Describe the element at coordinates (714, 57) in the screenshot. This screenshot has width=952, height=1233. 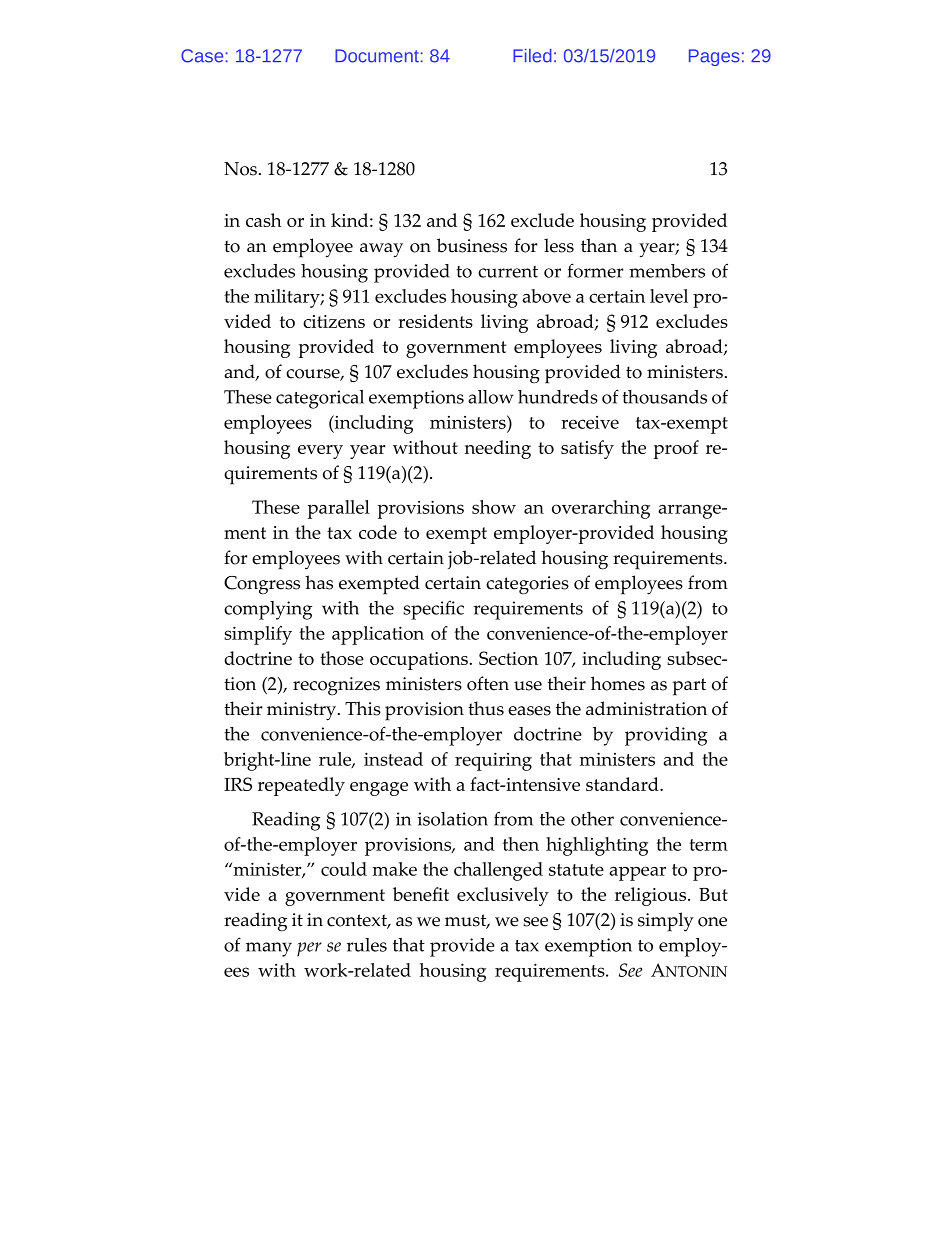
I see `Pages` at that location.
